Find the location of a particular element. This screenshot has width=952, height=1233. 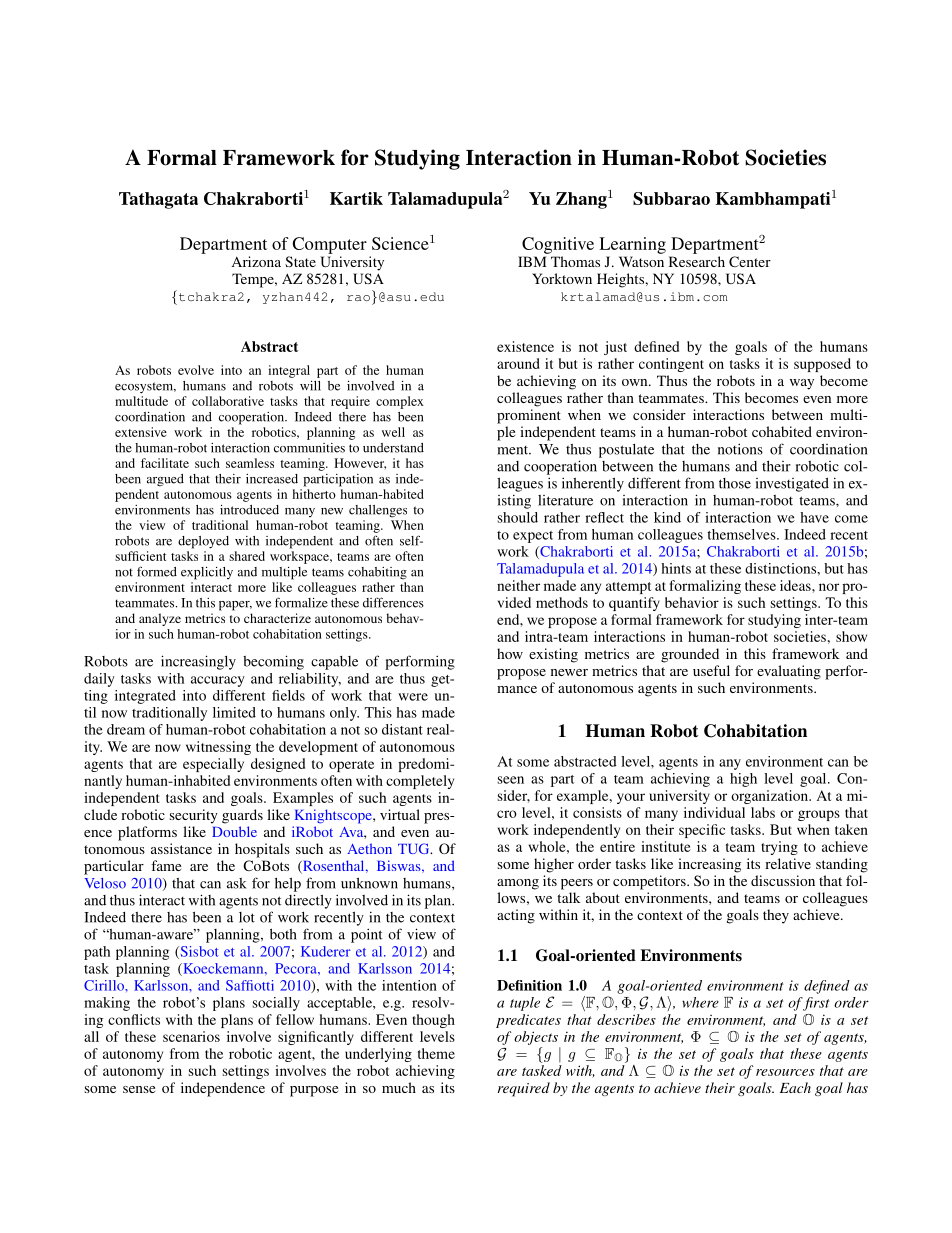

especially is located at coordinates (213, 765).
